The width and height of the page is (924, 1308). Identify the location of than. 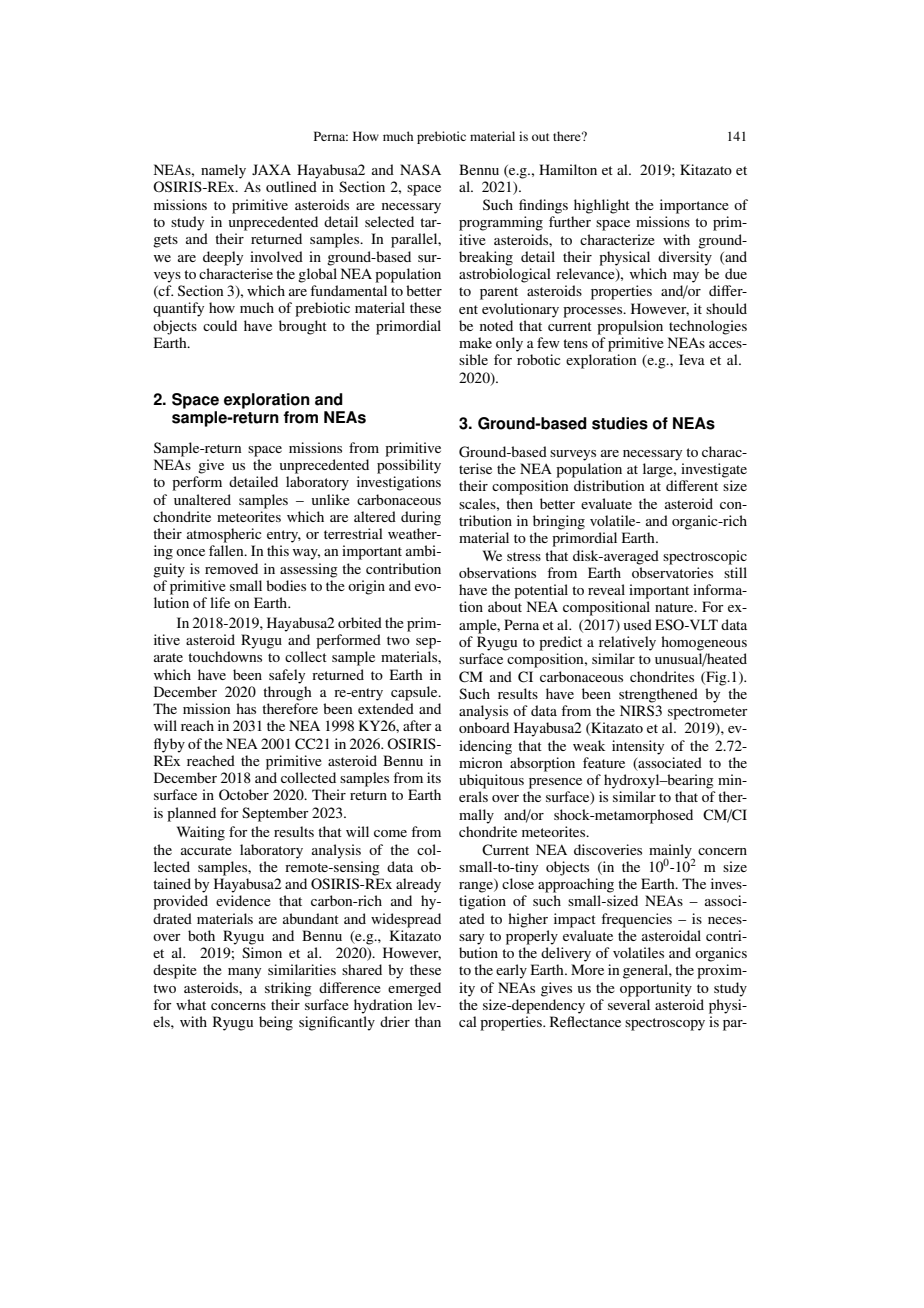
(428, 1021).
